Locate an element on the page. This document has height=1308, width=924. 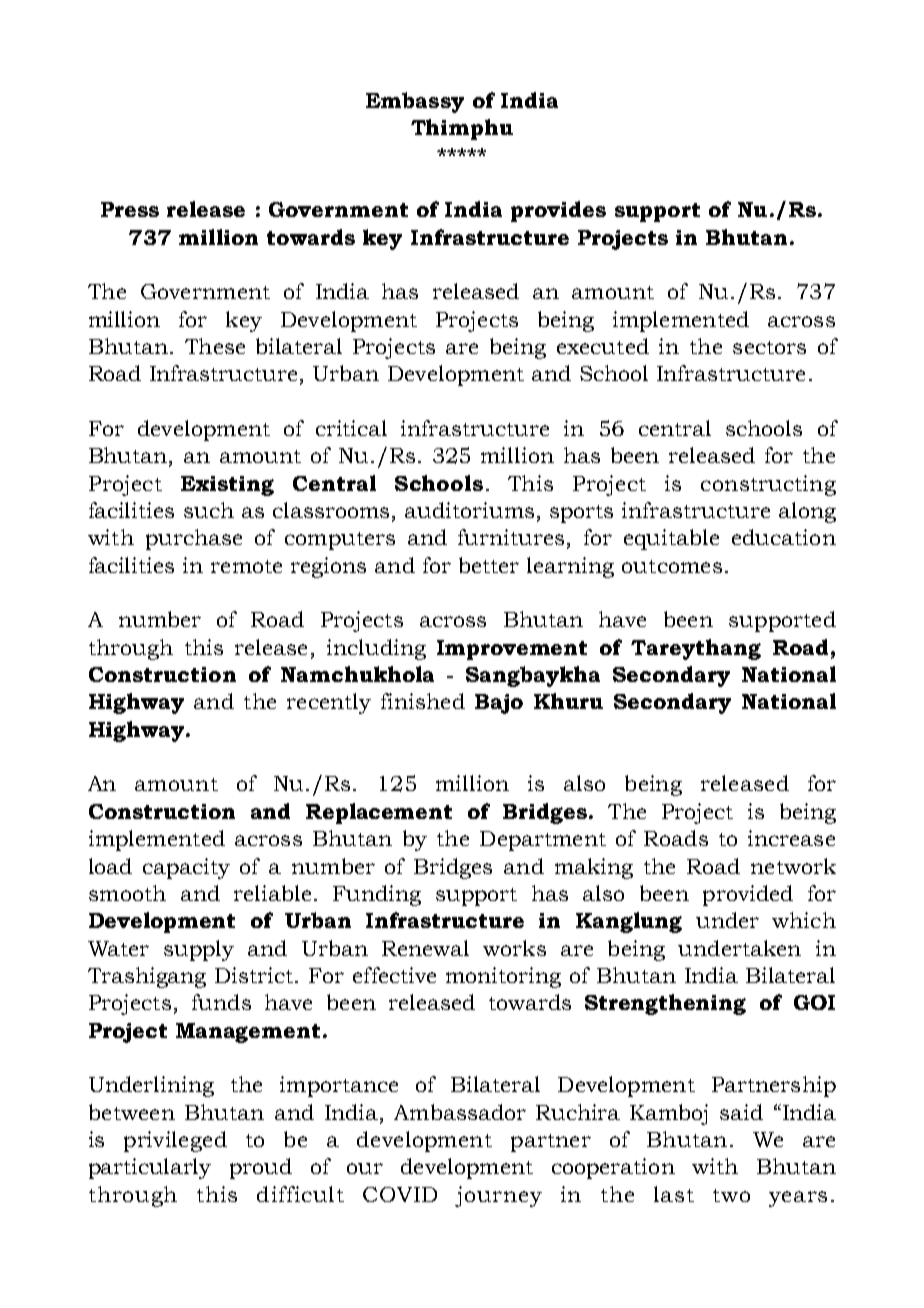
privileged is located at coordinates (175, 1141).
